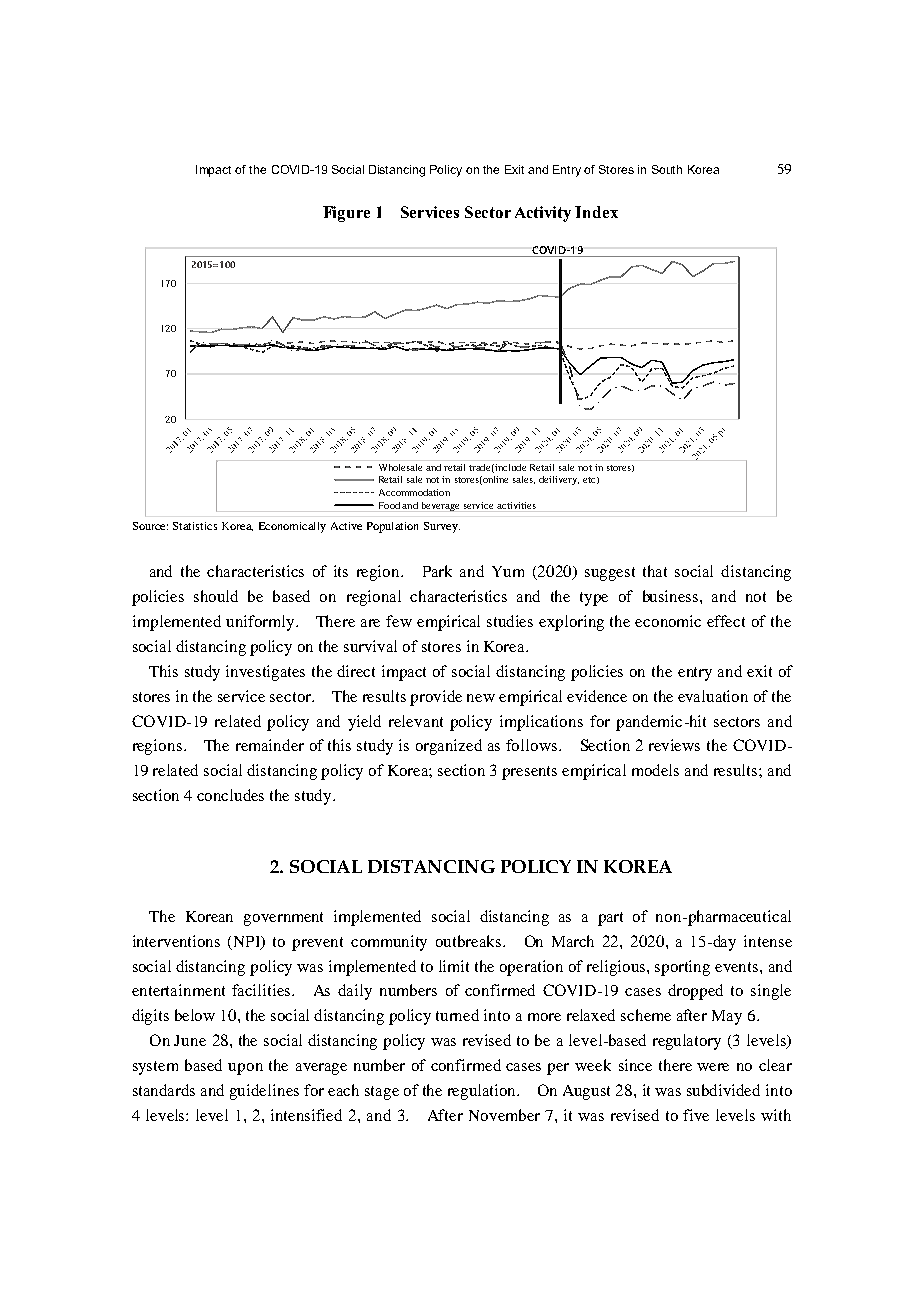 The width and height of the screenshot is (924, 1308). Describe the element at coordinates (449, 747) in the screenshot. I see `organized` at that location.
